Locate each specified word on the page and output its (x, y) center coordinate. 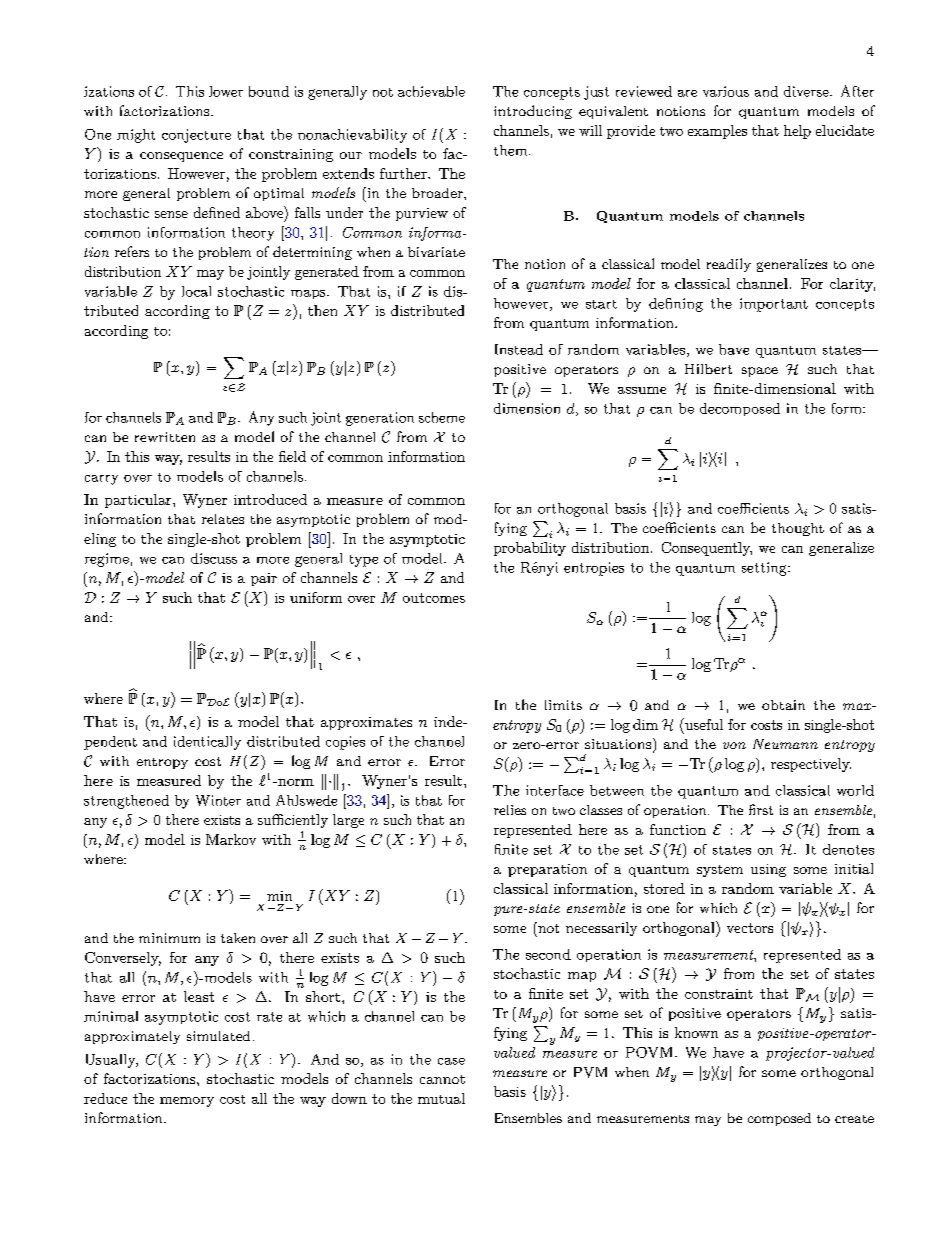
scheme (442, 417)
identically (207, 743)
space (760, 372)
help (797, 132)
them (512, 150)
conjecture (196, 136)
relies (510, 810)
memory (187, 1102)
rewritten (165, 437)
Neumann (785, 744)
